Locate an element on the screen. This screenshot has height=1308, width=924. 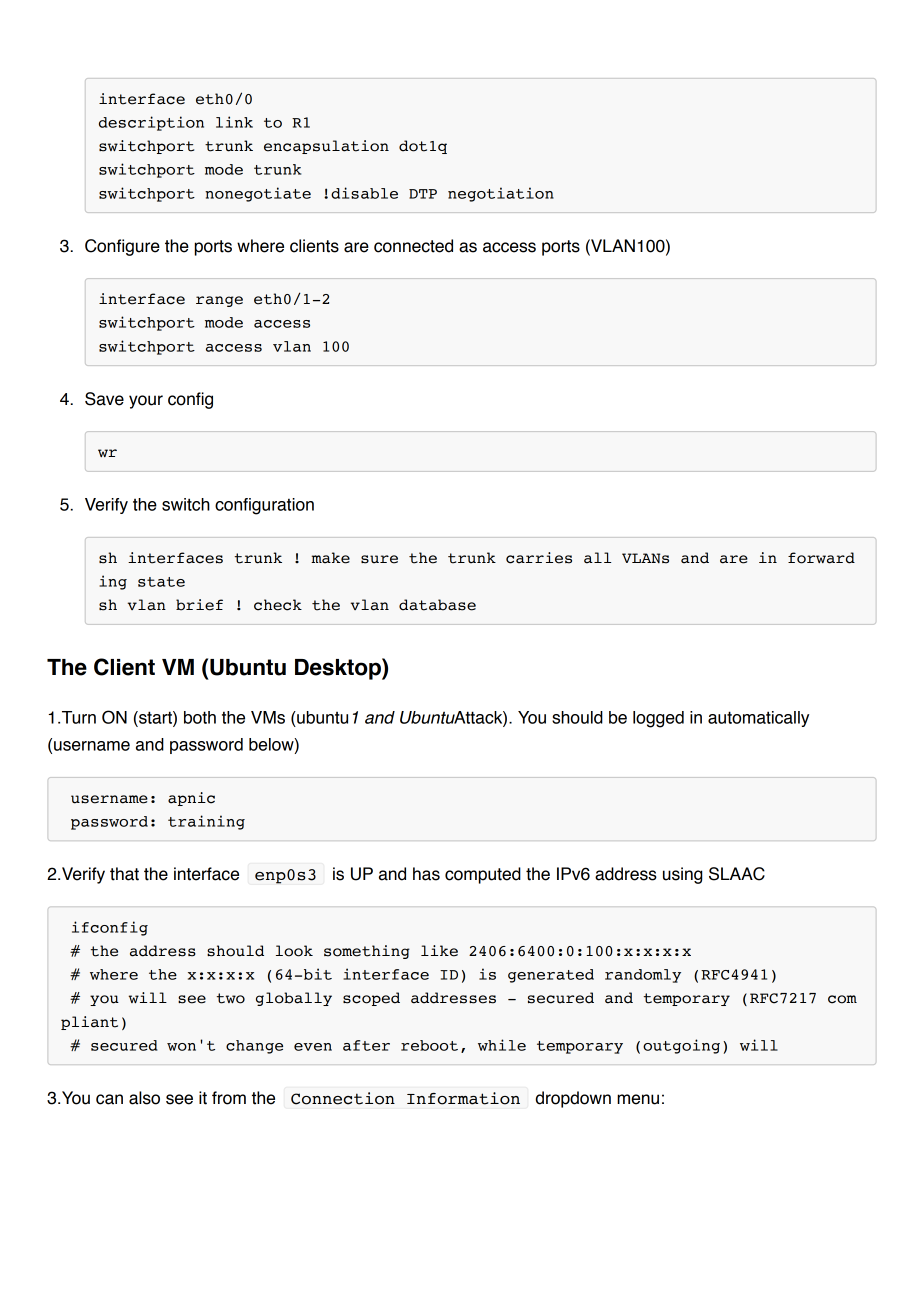
description is located at coordinates (151, 123).
